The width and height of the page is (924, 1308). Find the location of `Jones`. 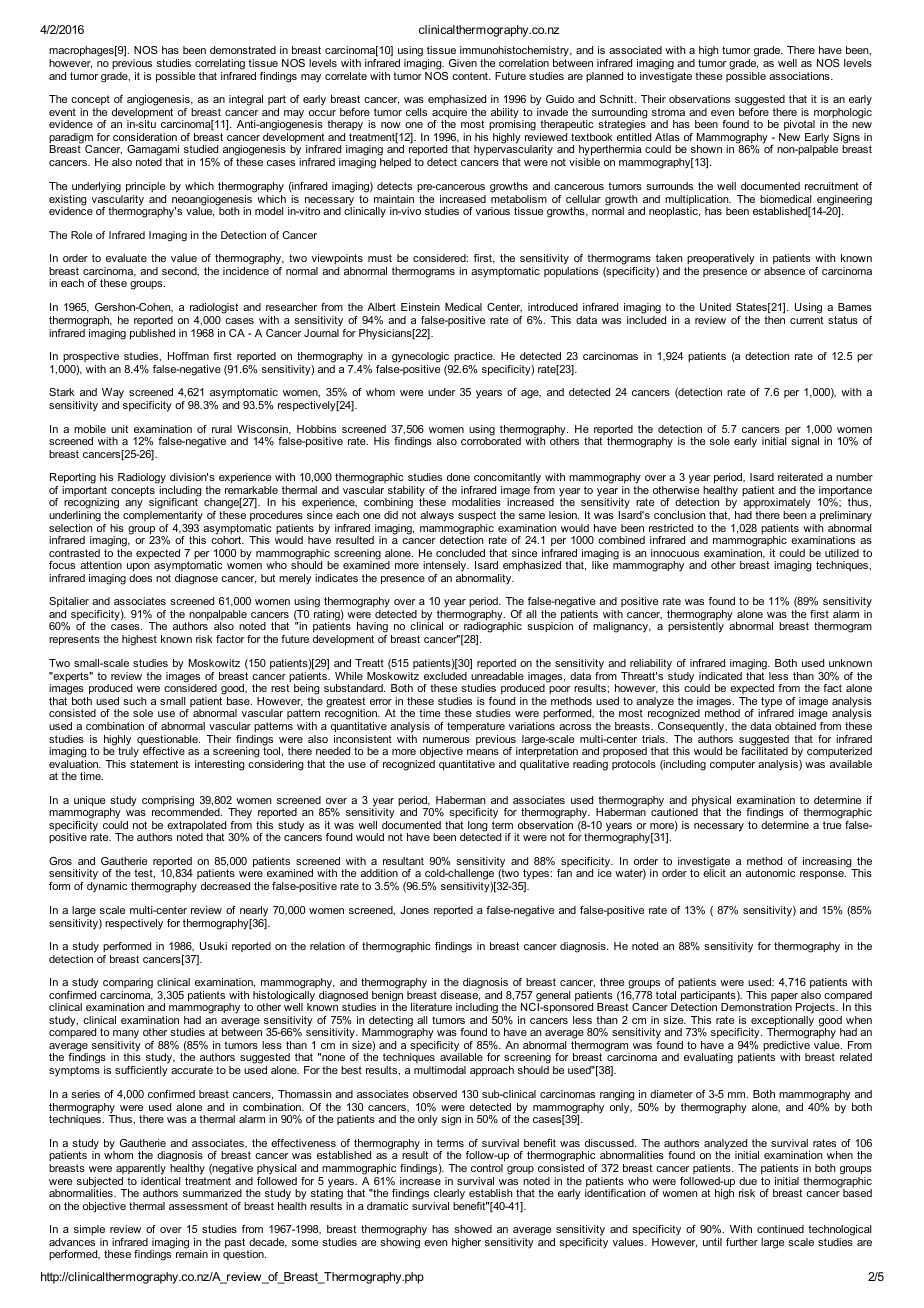

Jones is located at coordinates (414, 910).
